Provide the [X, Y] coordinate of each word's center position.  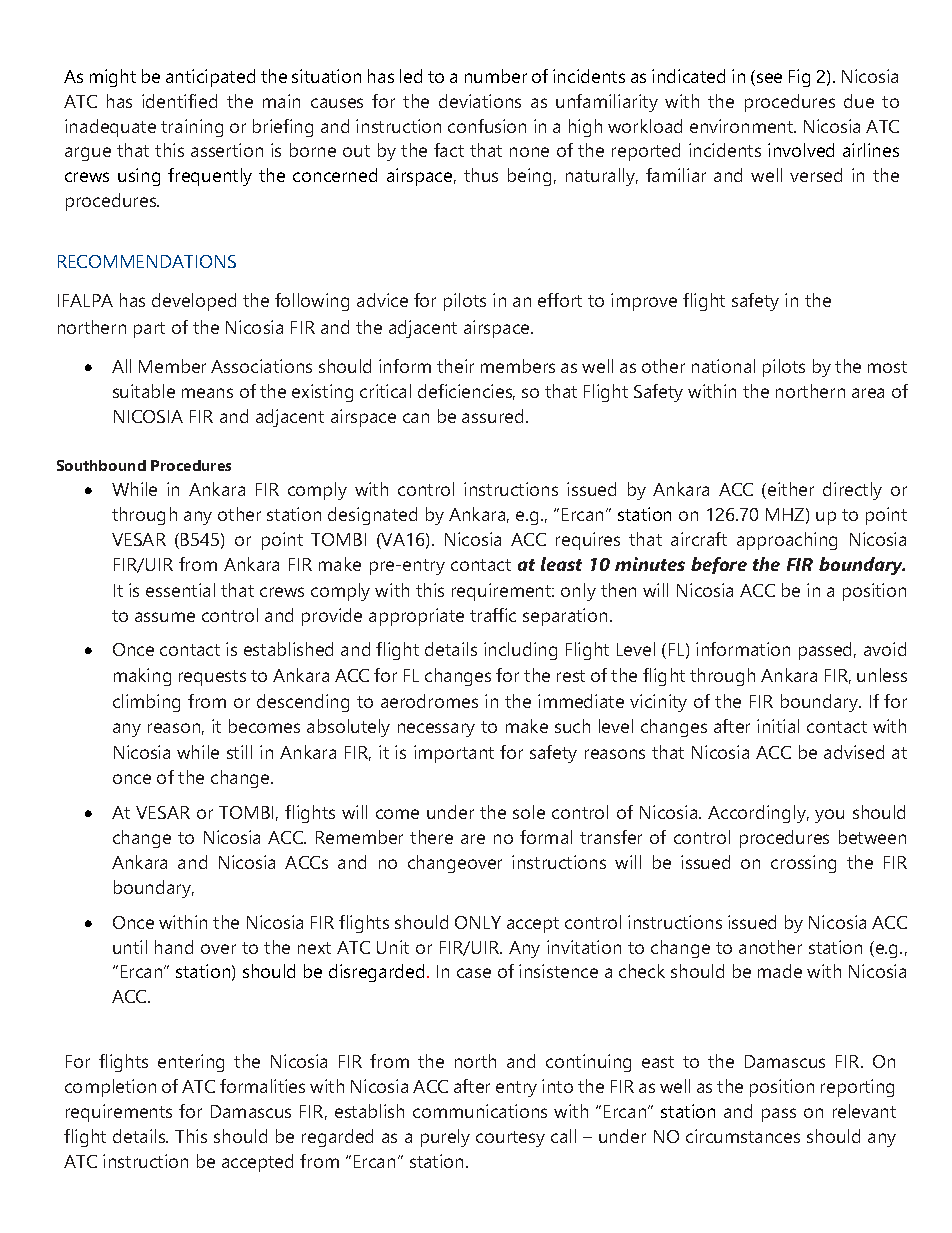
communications [480, 1111]
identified [179, 101]
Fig [799, 78]
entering [191, 1063]
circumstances [743, 1136]
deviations [480, 101]
